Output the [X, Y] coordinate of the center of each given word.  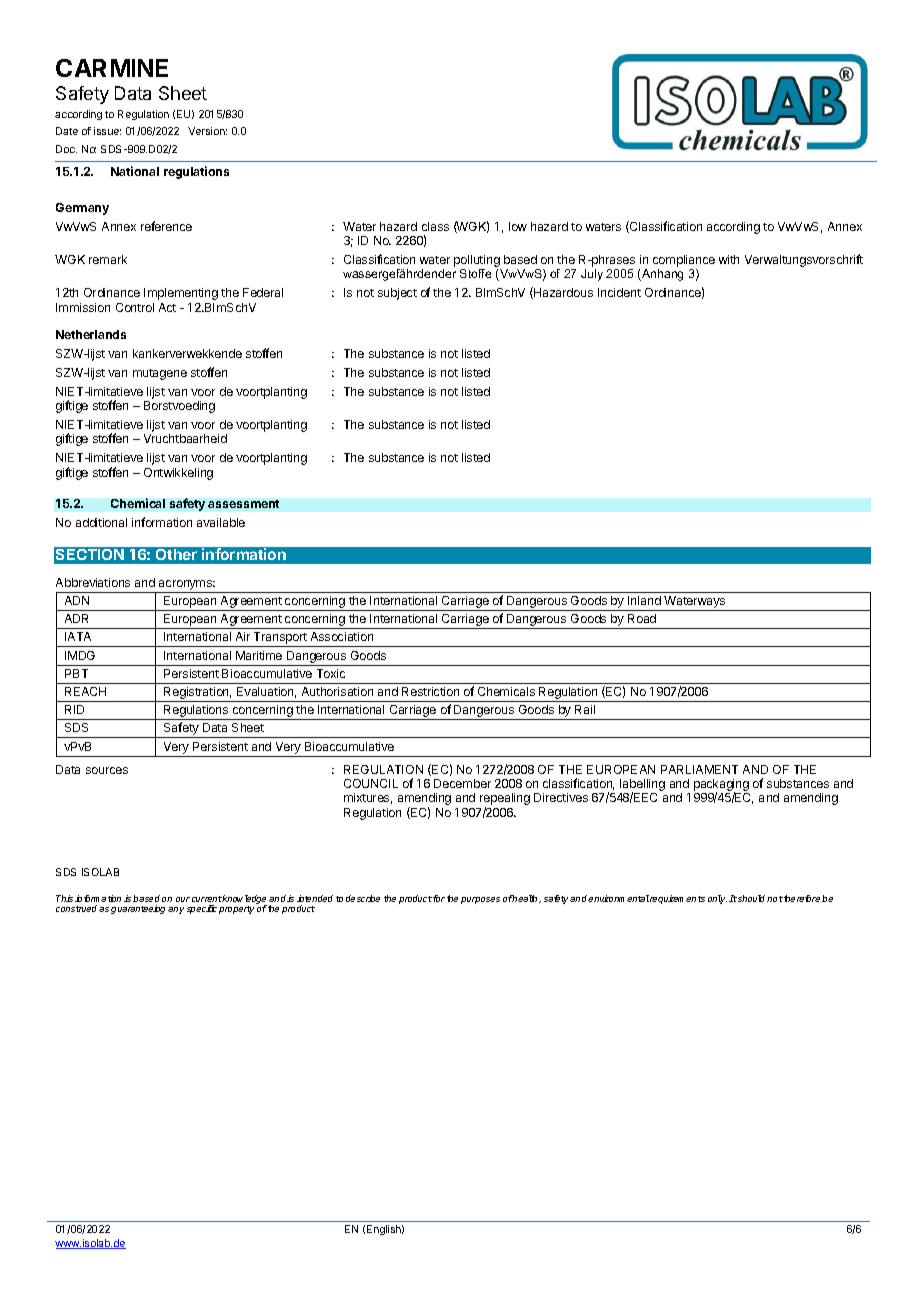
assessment [243, 504]
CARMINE [112, 68]
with [729, 259]
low [518, 226]
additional [101, 522]
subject [397, 294]
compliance [684, 262]
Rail [585, 709]
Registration [197, 694]
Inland [644, 600]
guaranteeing [138, 909]
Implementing [181, 294]
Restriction [430, 691]
